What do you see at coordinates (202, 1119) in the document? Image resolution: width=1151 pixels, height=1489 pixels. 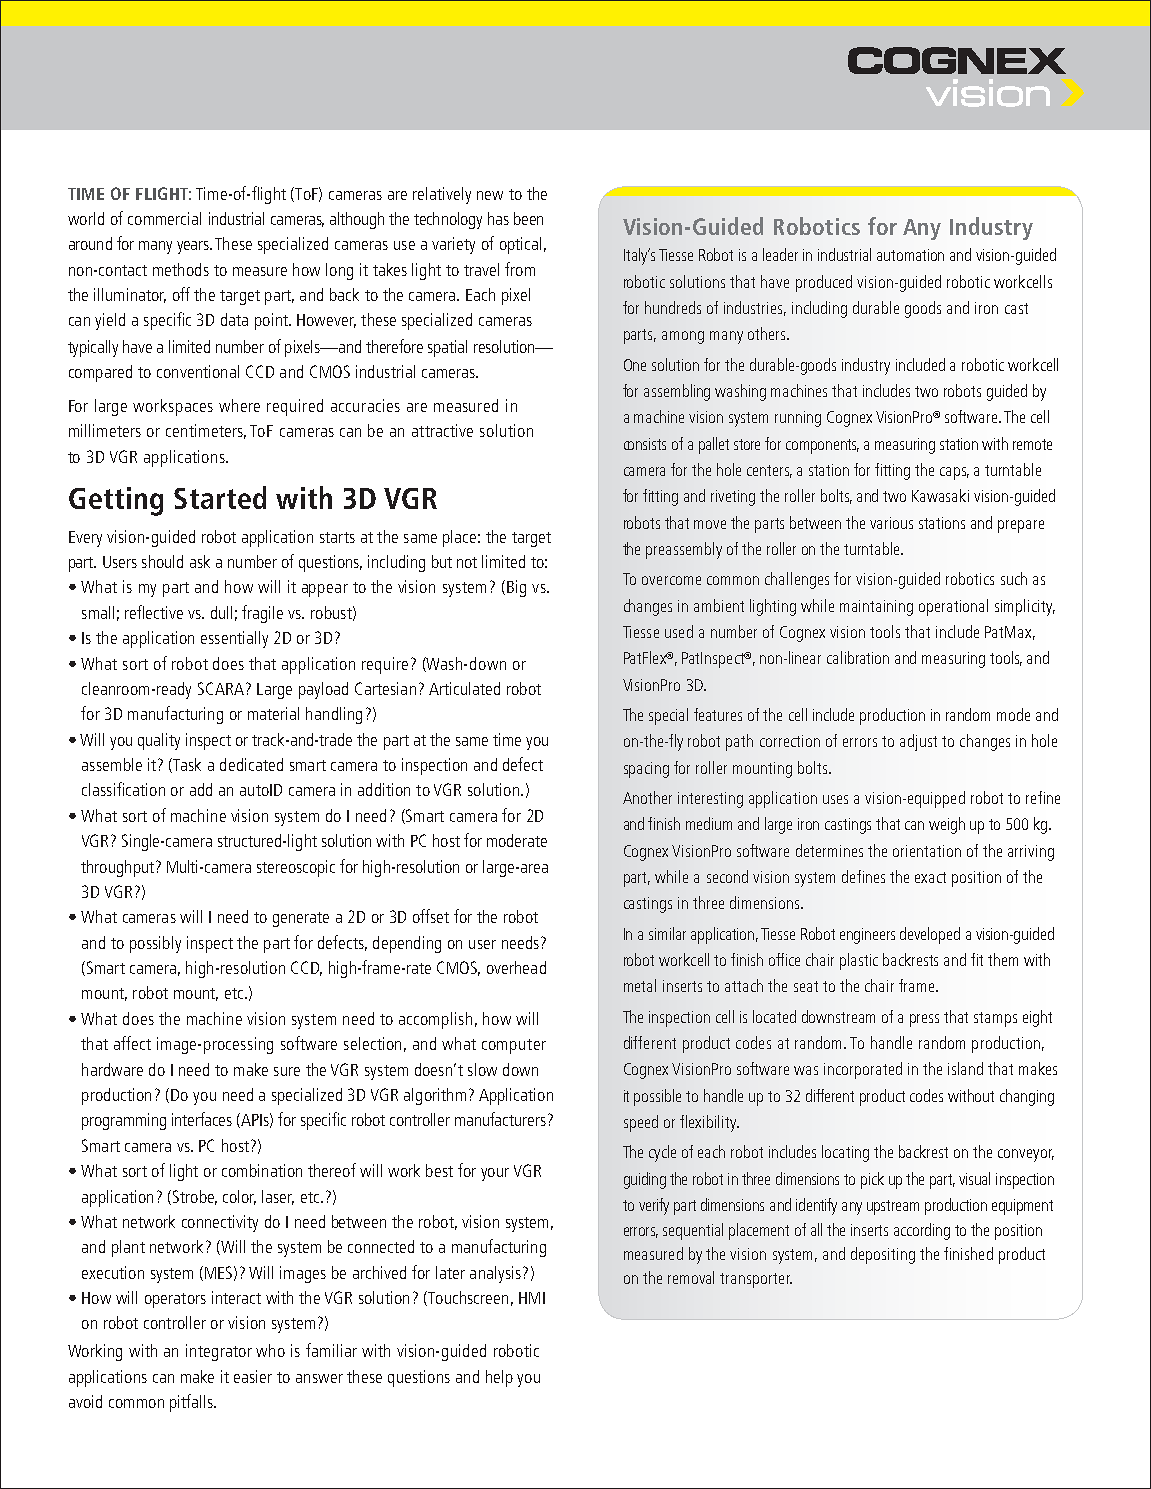 I see `interfaces` at bounding box center [202, 1119].
